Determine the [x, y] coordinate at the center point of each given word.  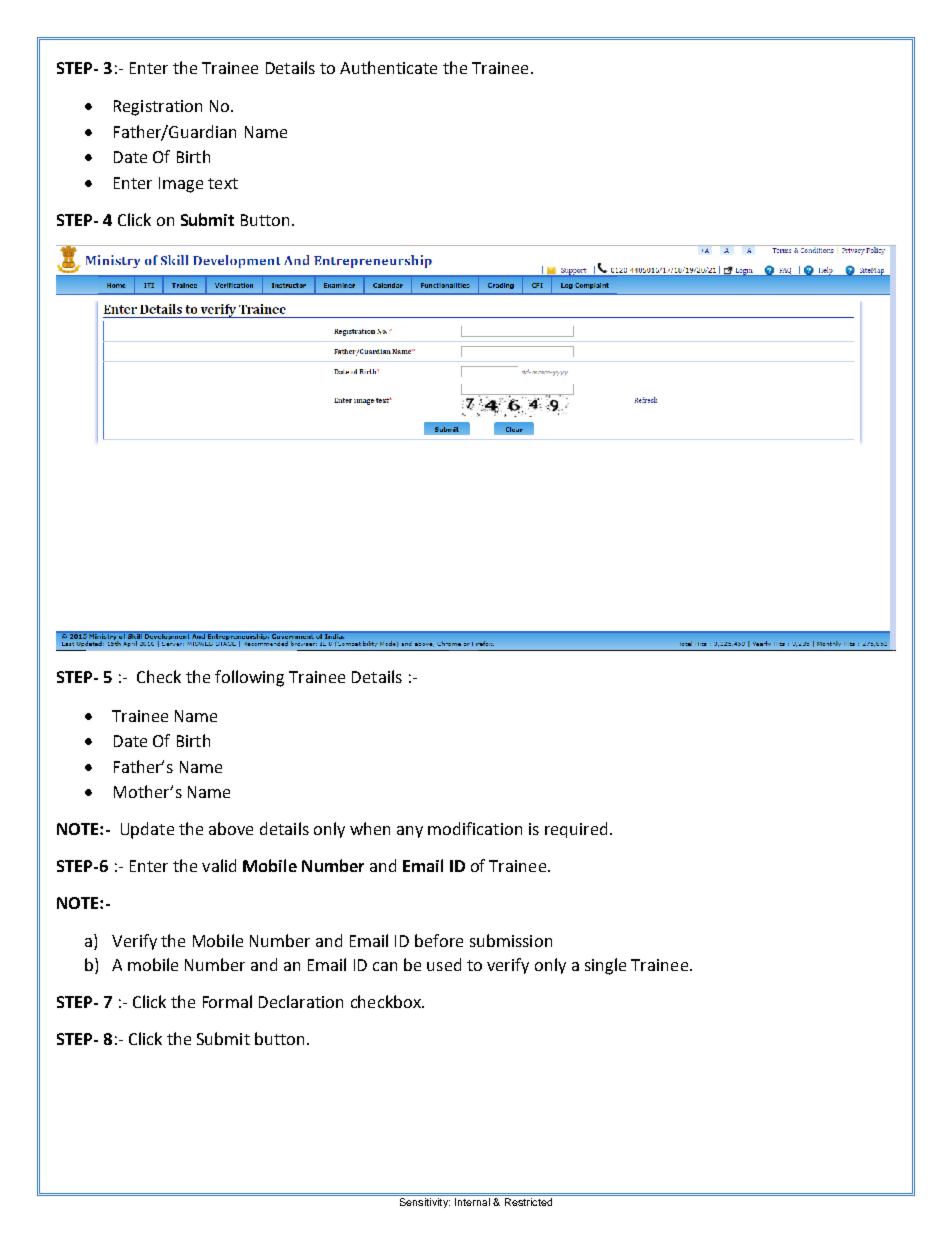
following [249, 678]
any [410, 832]
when [370, 828]
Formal [227, 1001]
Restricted [528, 1202]
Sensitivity [425, 1203]
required [576, 830]
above [231, 828]
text [223, 183]
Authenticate [388, 67]
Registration [158, 108]
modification [475, 828]
